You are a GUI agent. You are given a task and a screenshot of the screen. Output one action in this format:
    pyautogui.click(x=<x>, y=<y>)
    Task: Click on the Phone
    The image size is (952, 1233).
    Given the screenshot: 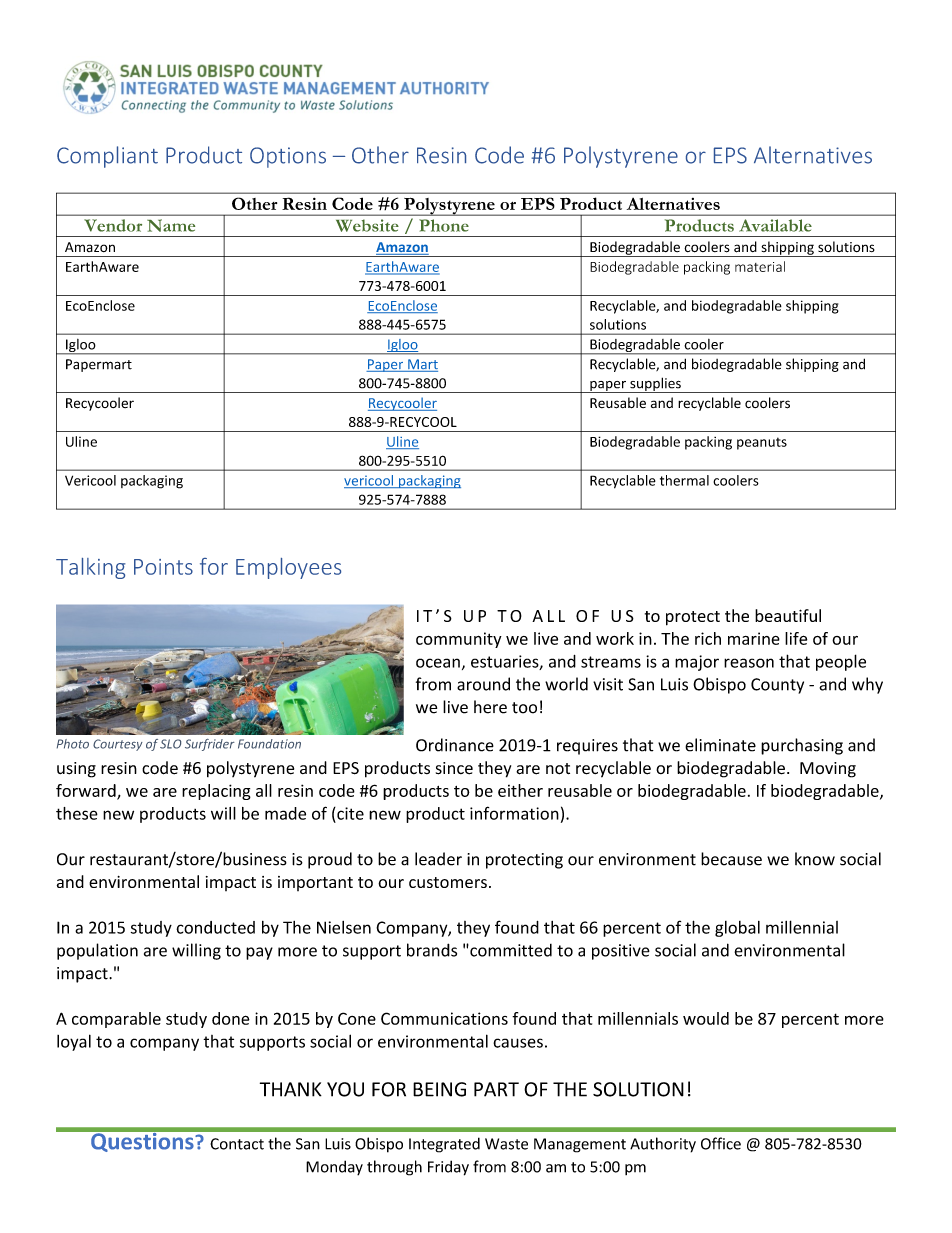 What is the action you would take?
    pyautogui.click(x=444, y=225)
